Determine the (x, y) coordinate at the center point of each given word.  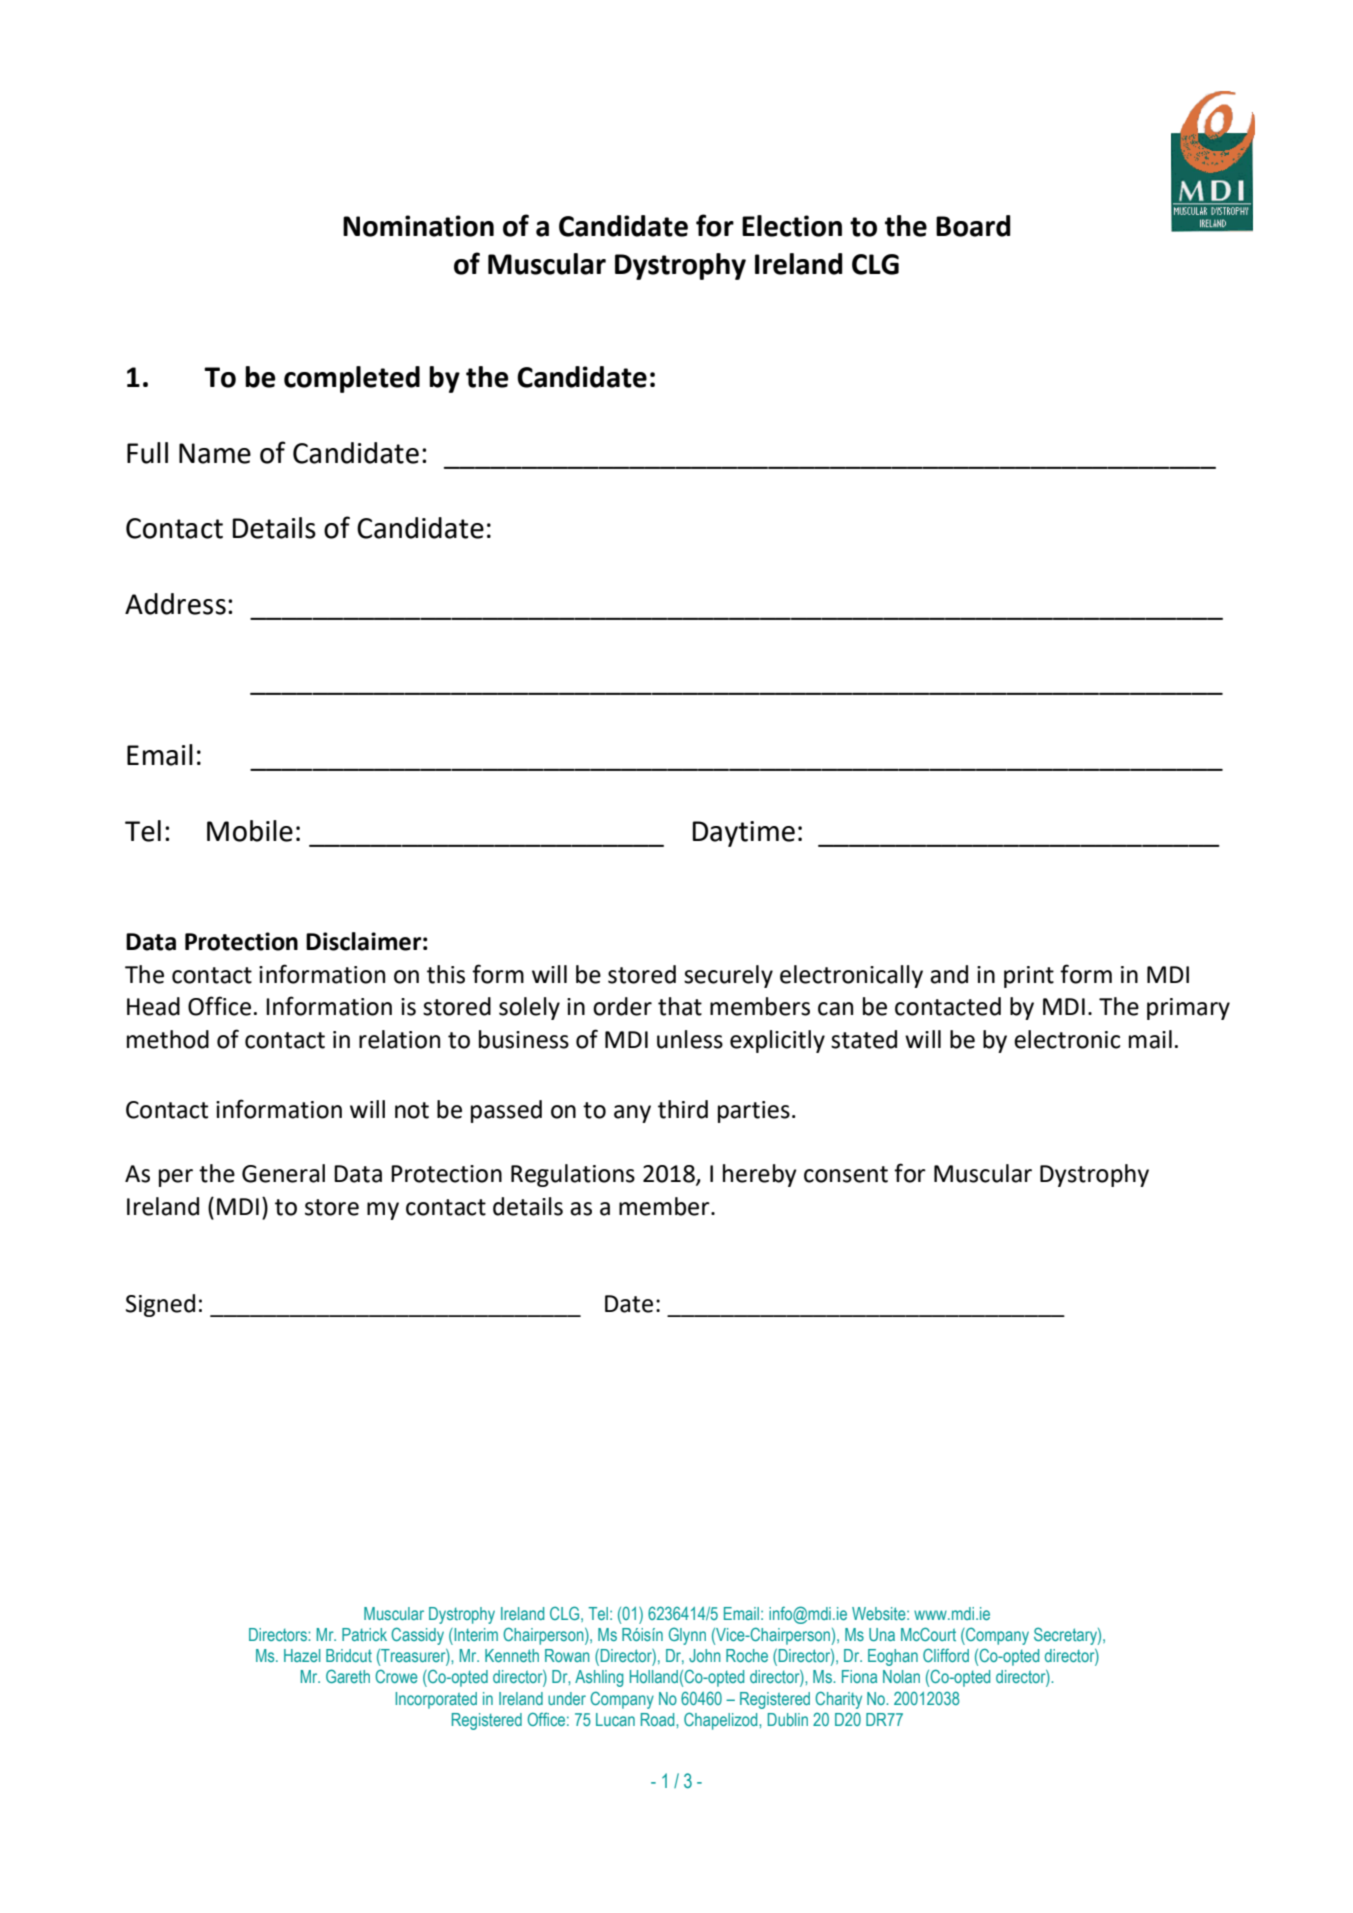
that (680, 1006)
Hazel (302, 1655)
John (705, 1655)
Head (153, 1006)
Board (973, 226)
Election (792, 226)
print (1029, 977)
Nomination (418, 226)
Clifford (946, 1655)
